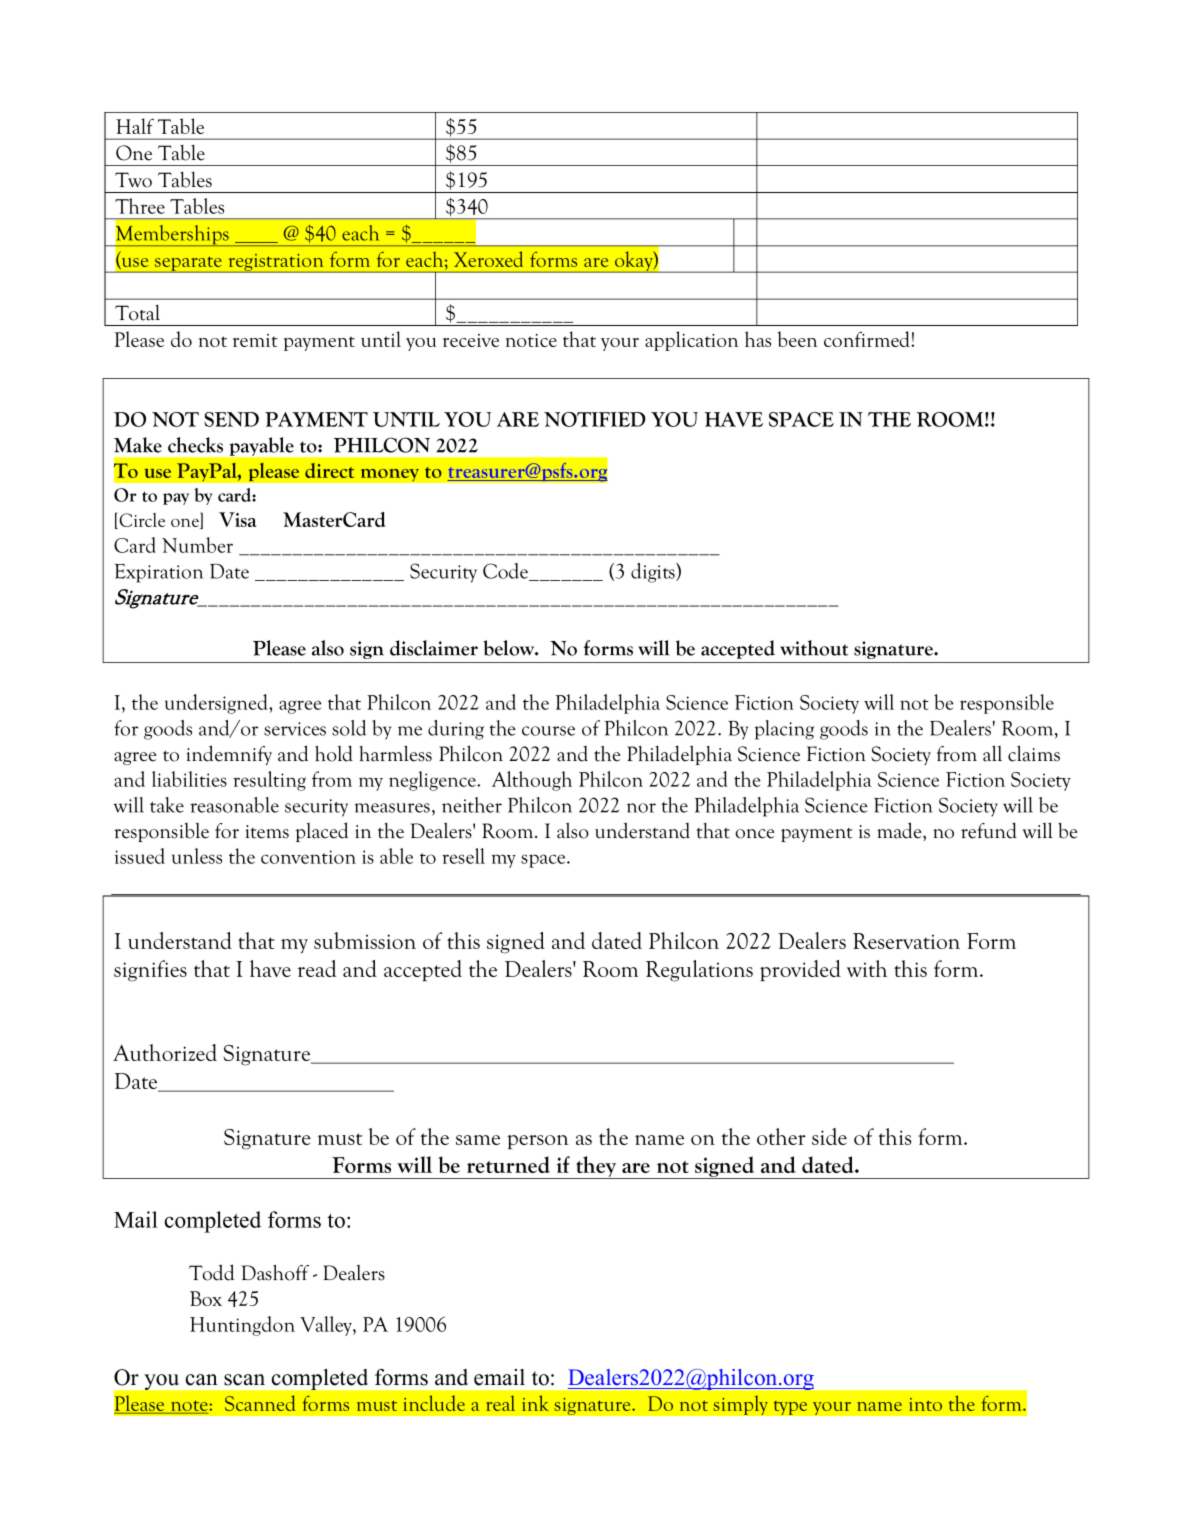 The image size is (1190, 1540). What do you see at coordinates (189, 1407) in the image?
I see `note` at bounding box center [189, 1407].
